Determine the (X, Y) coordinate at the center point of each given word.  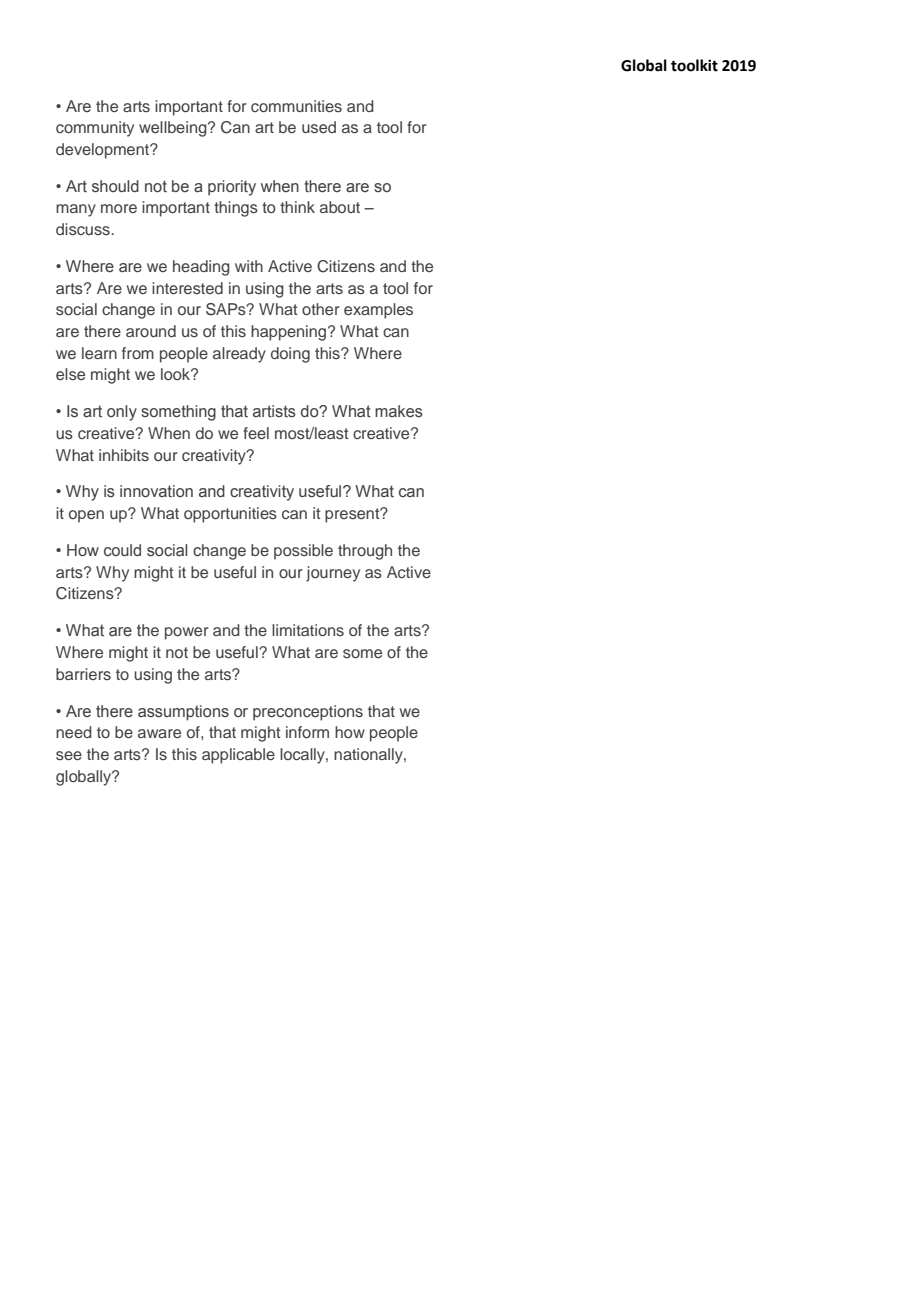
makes (399, 411)
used (319, 127)
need (74, 732)
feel (256, 433)
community (95, 129)
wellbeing (174, 129)
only (122, 413)
